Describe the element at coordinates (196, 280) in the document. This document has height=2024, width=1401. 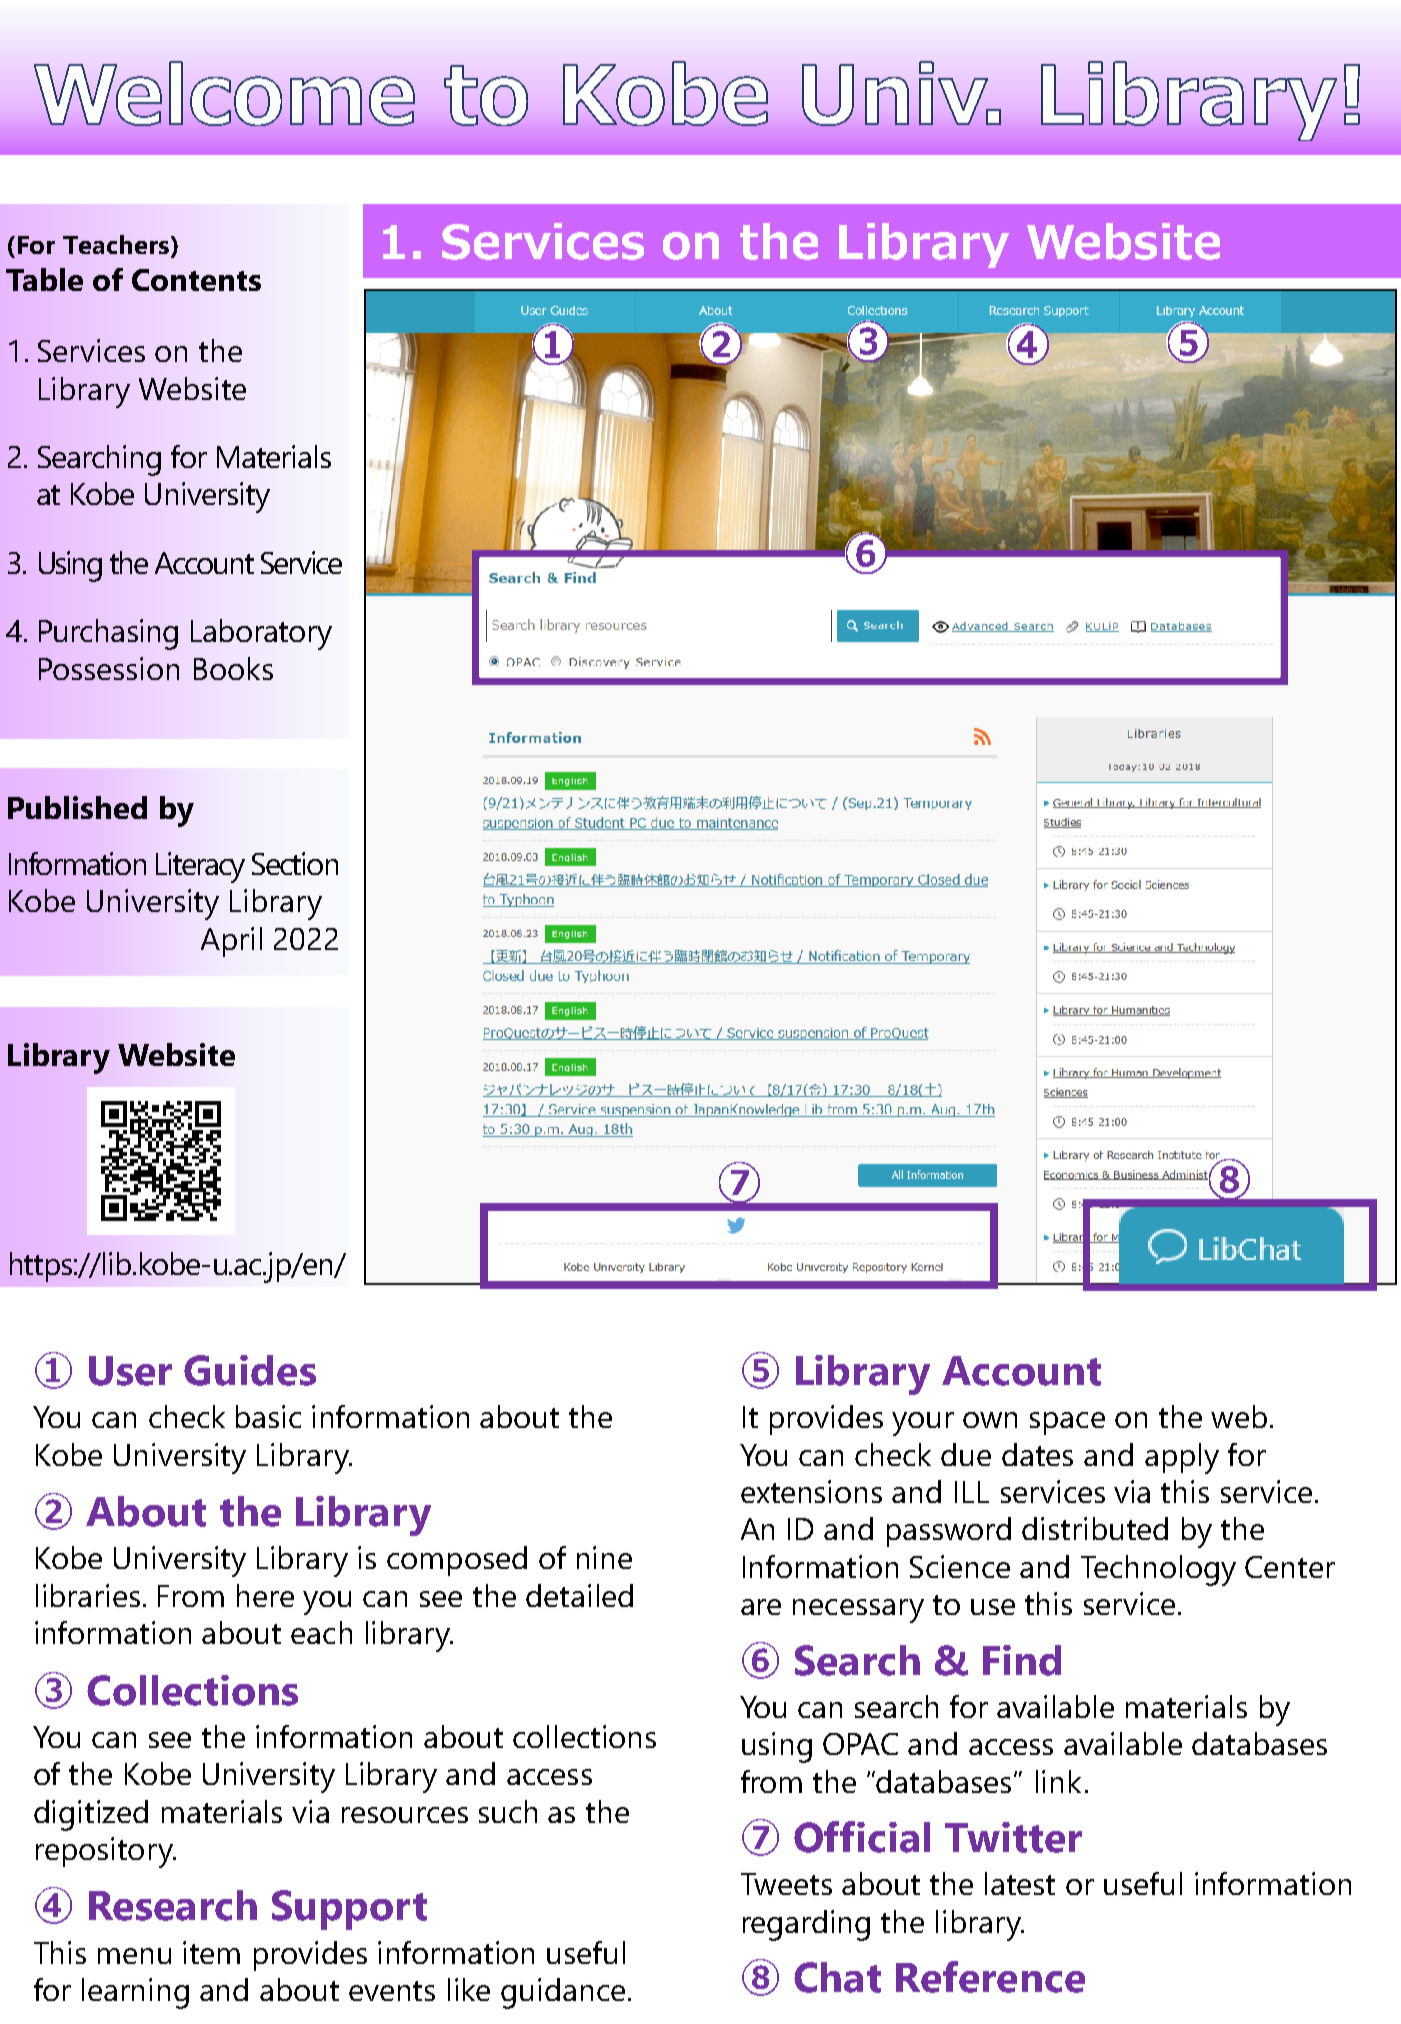
I see `Contents` at that location.
